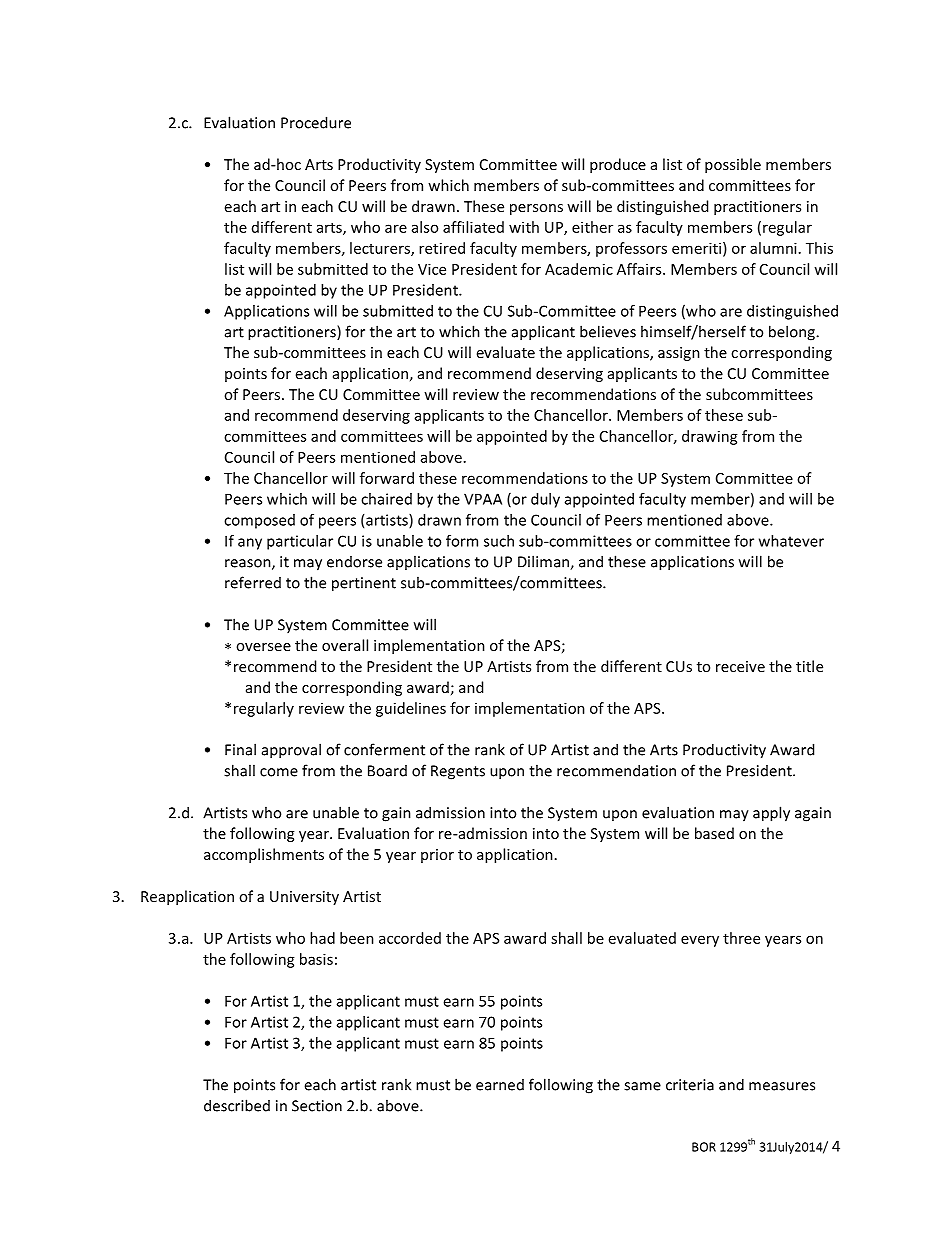  What do you see at coordinates (733, 165) in the screenshot?
I see `possible` at bounding box center [733, 165].
